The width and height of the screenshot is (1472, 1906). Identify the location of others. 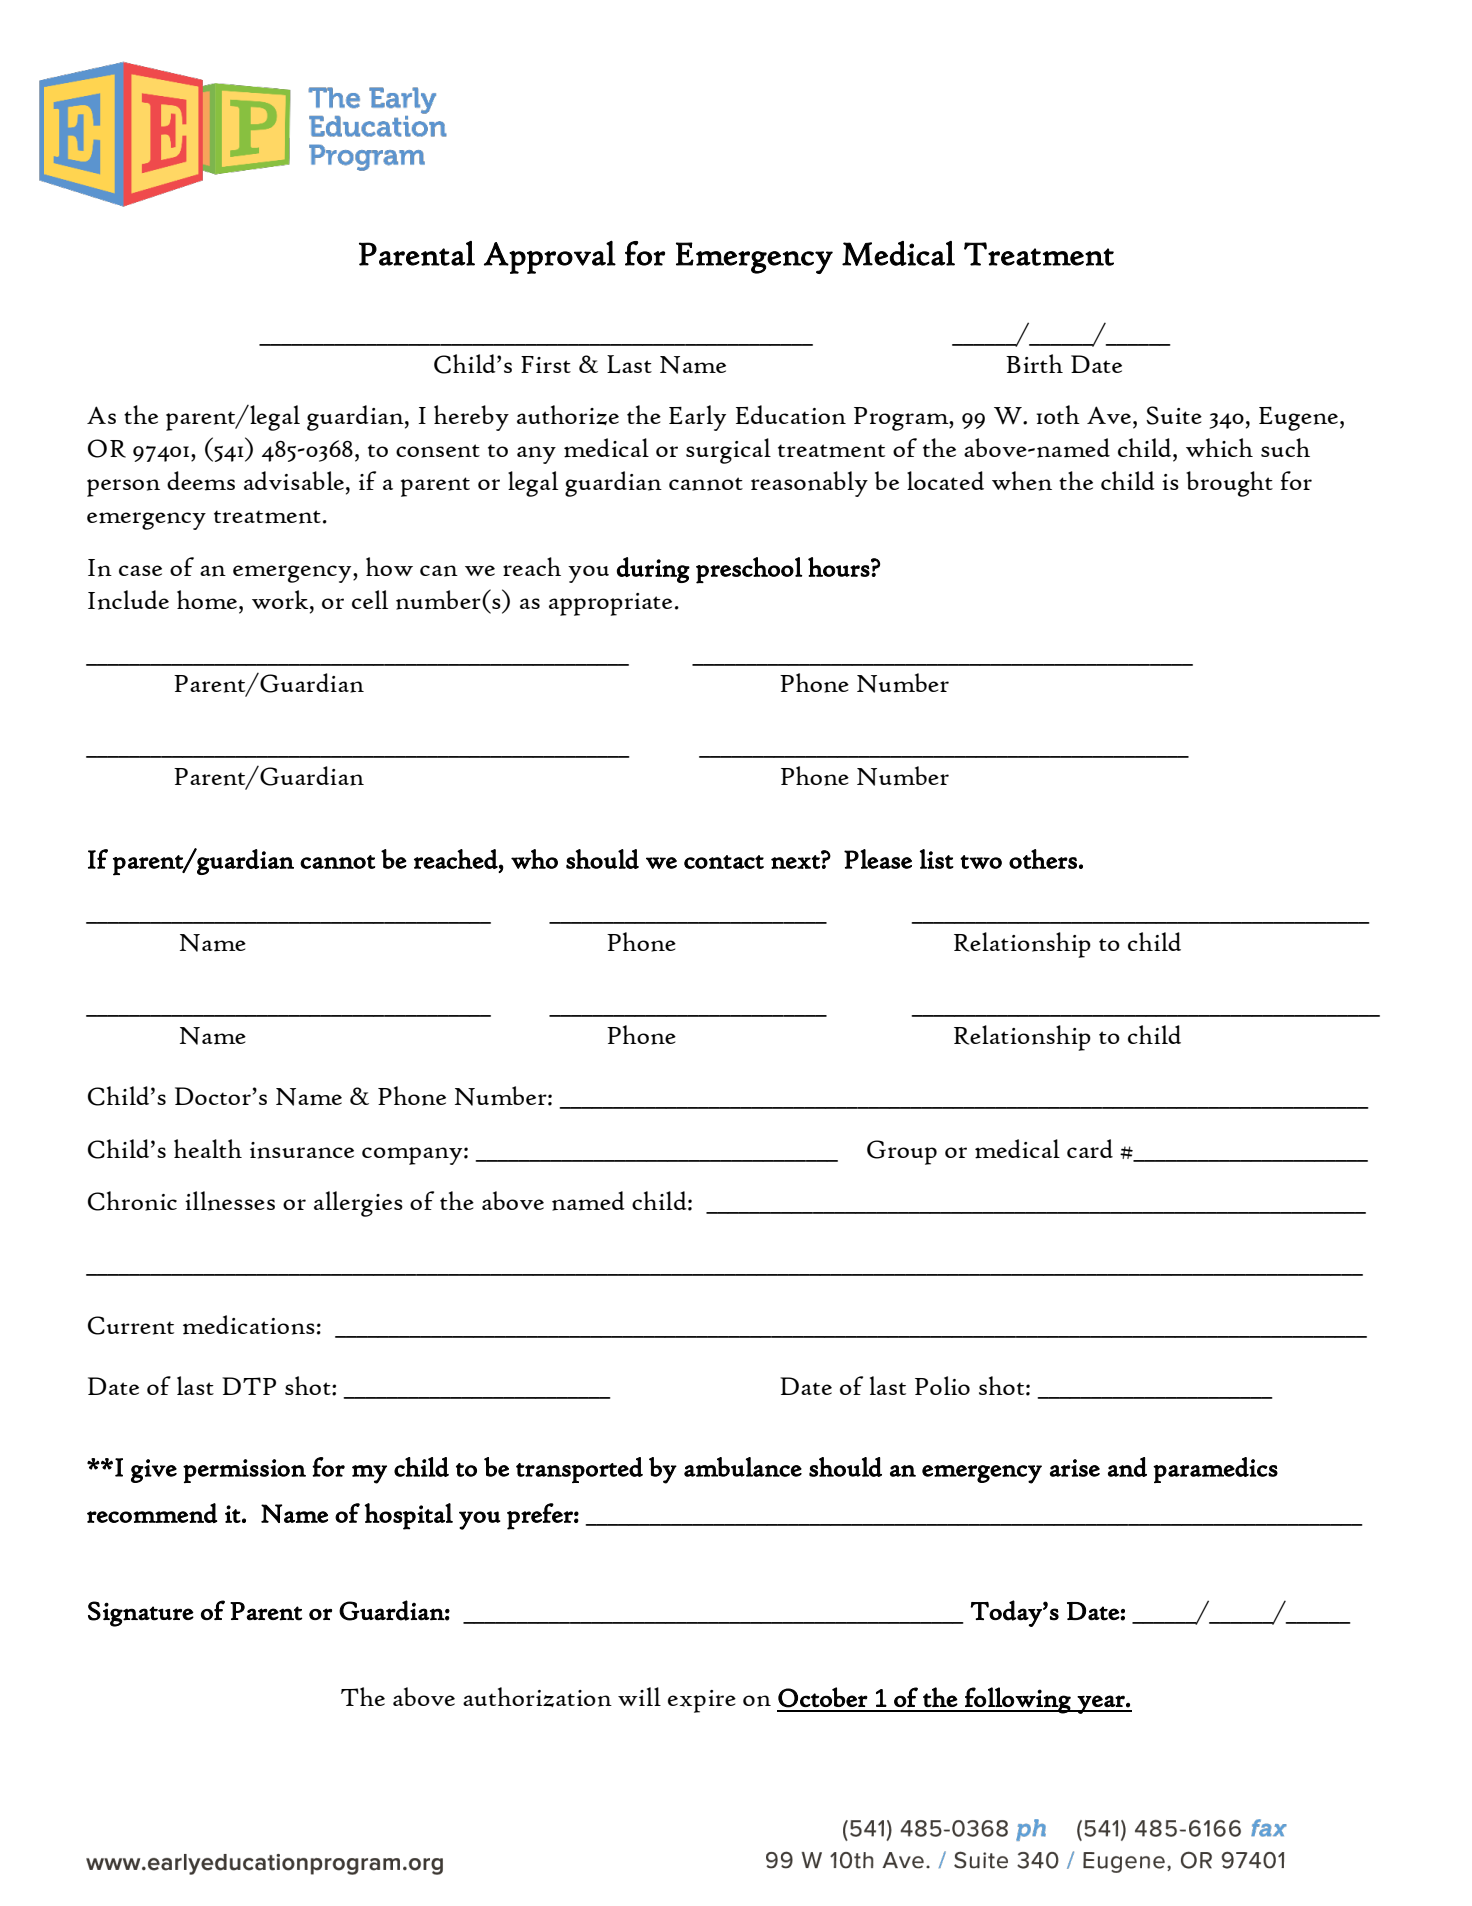
(1043, 859).
